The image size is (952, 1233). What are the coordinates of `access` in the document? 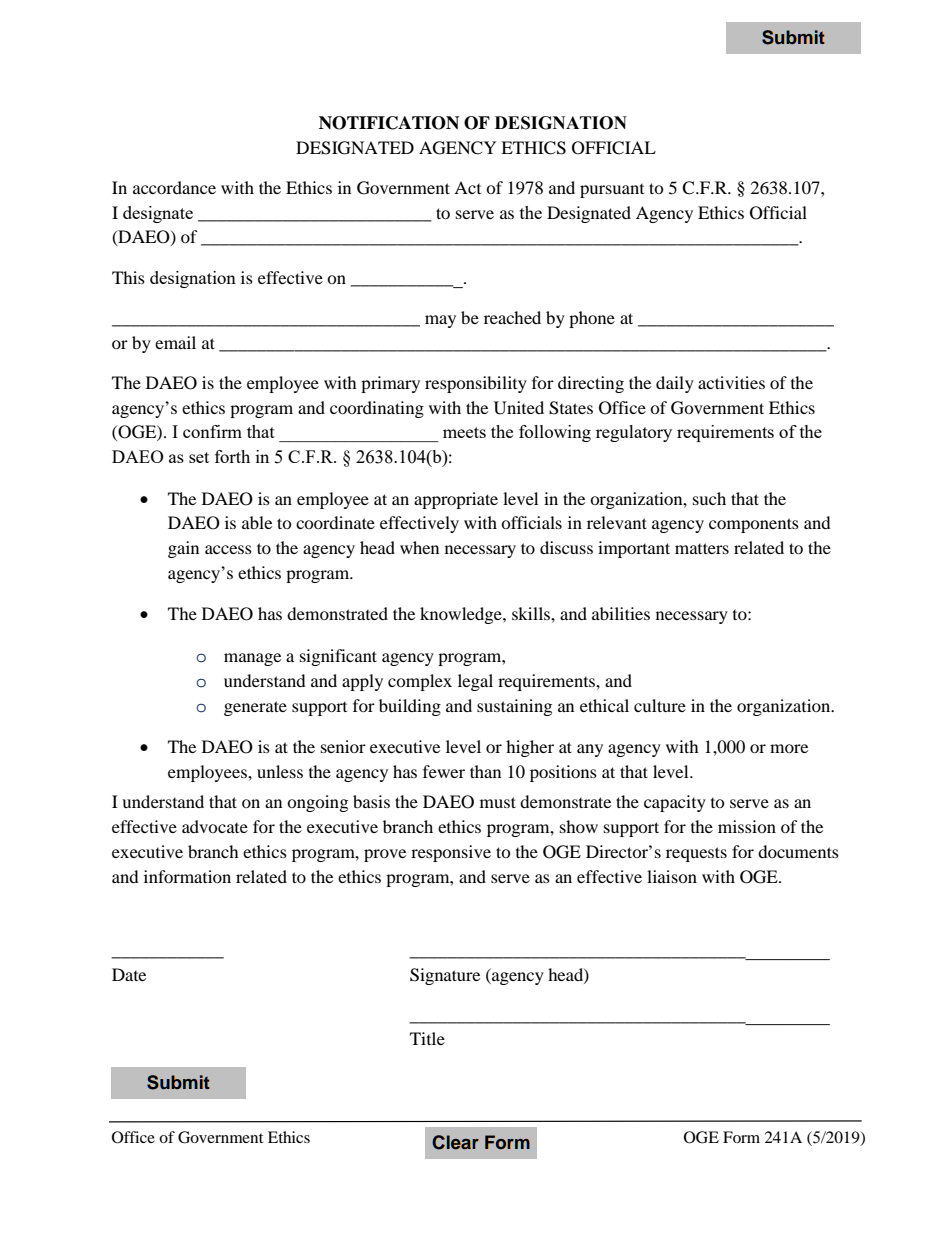 It's located at (228, 549).
